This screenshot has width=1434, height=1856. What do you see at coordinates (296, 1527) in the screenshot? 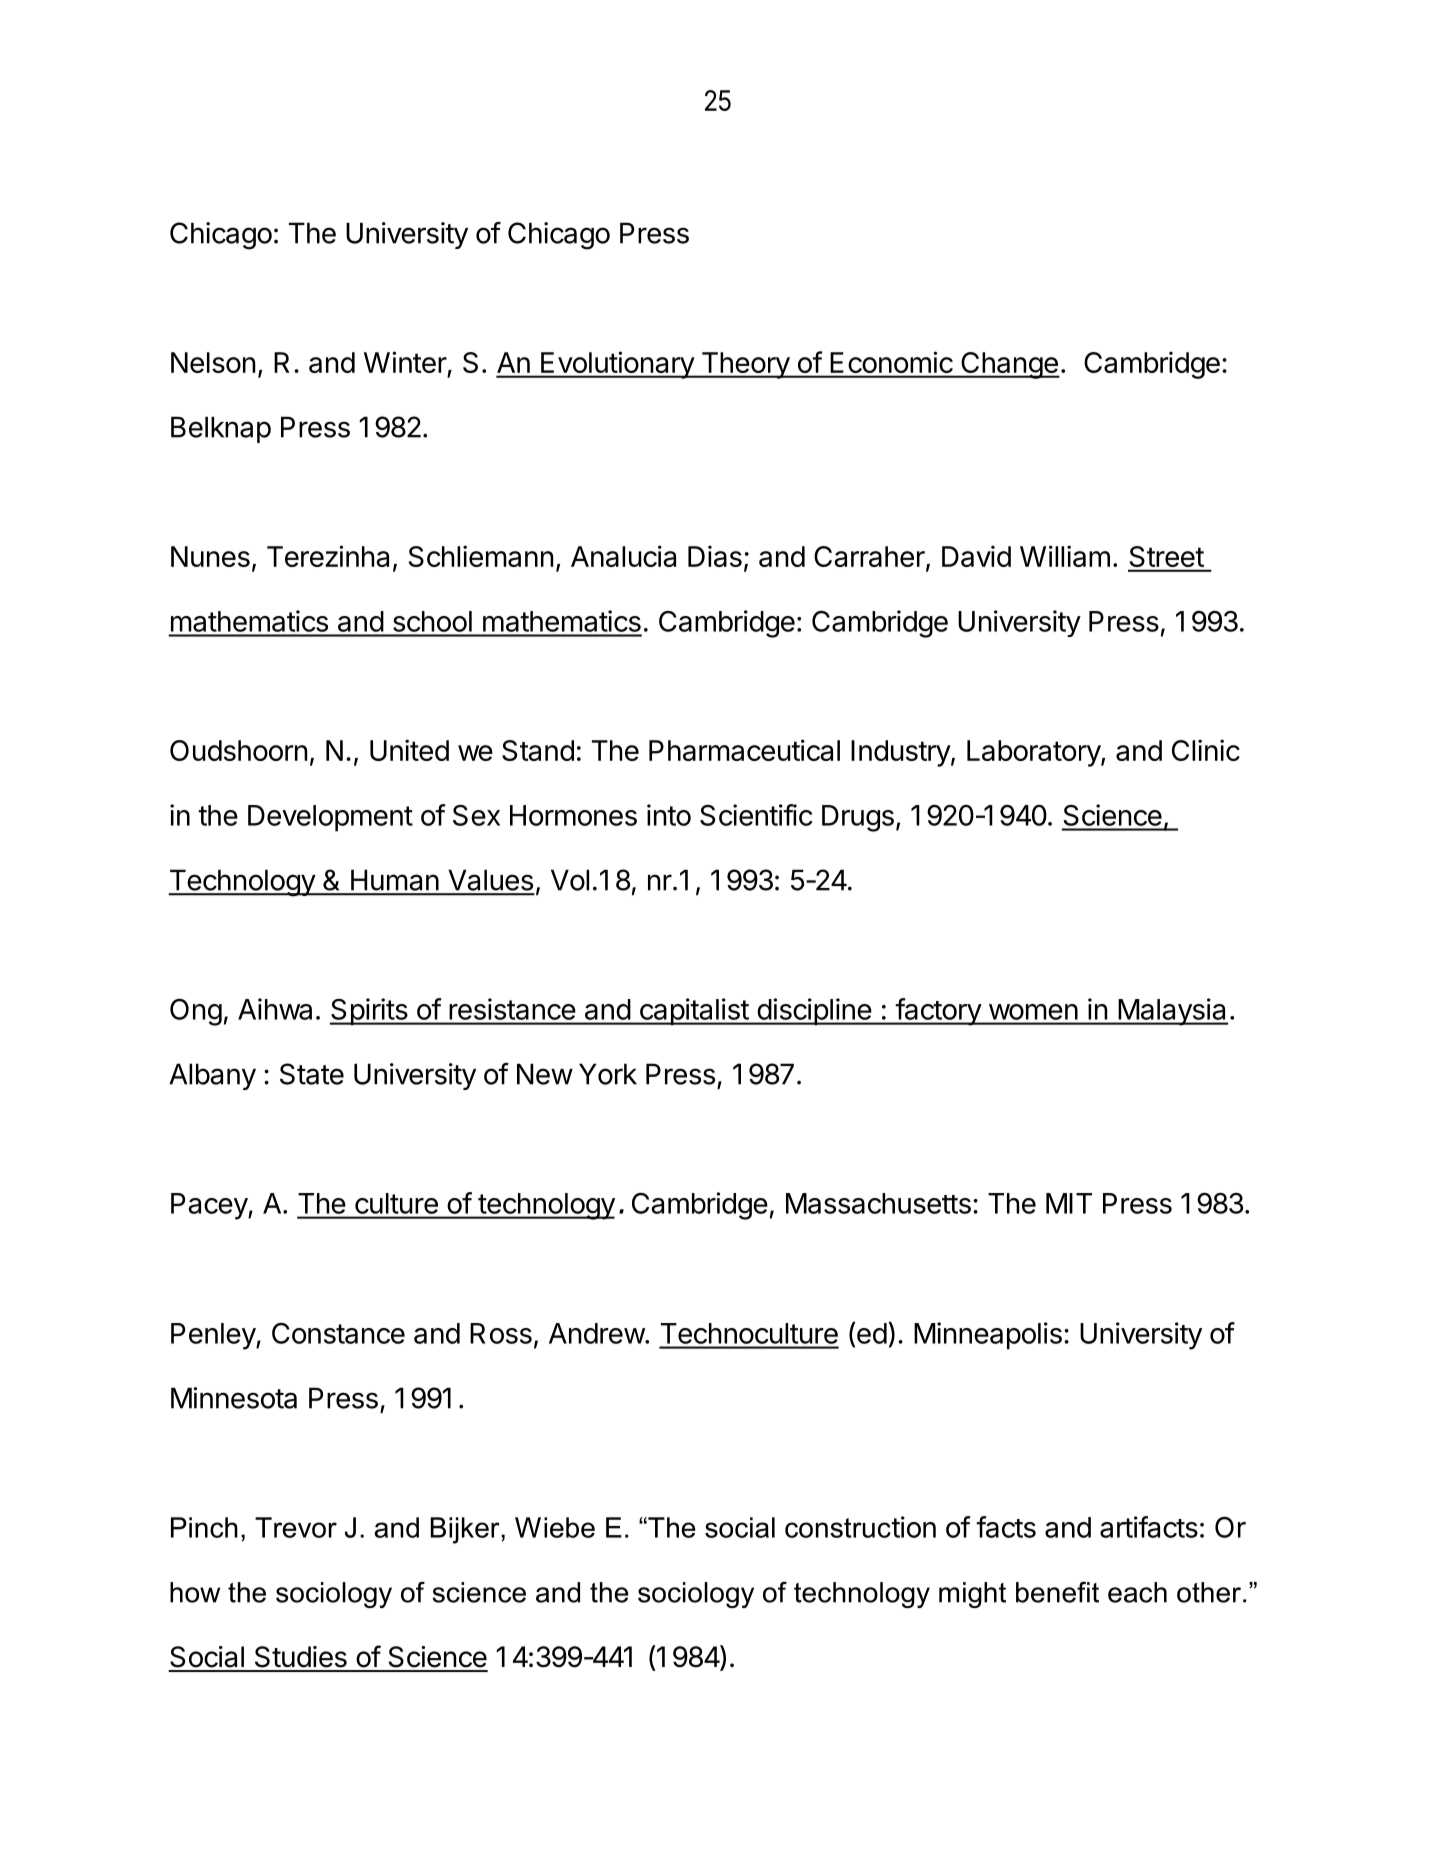
I see `Trevor` at bounding box center [296, 1527].
